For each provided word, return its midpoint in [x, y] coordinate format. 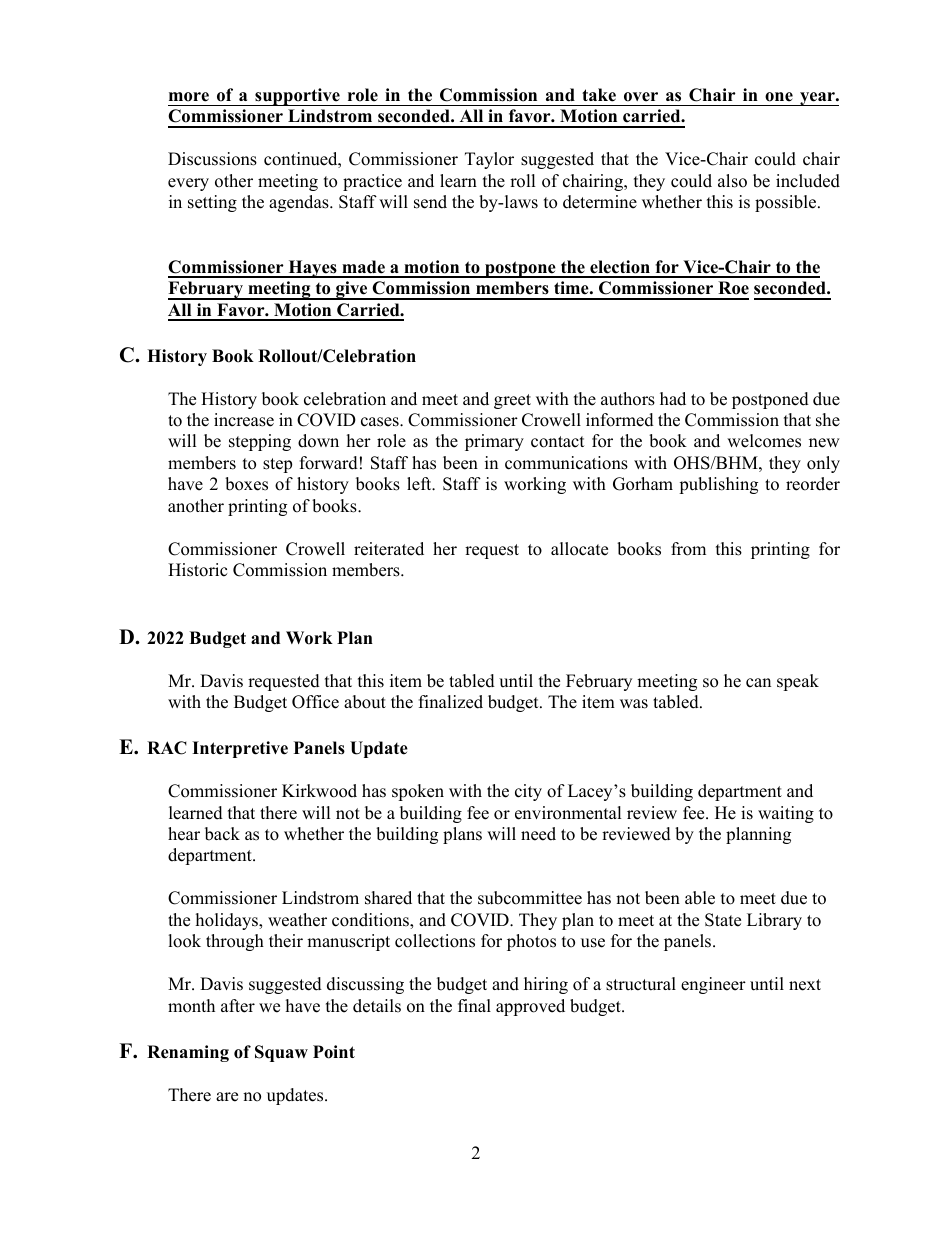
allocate [579, 549]
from [688, 549]
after [238, 1006]
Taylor [489, 160]
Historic [197, 570]
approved [530, 1007]
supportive [297, 97]
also [732, 181]
